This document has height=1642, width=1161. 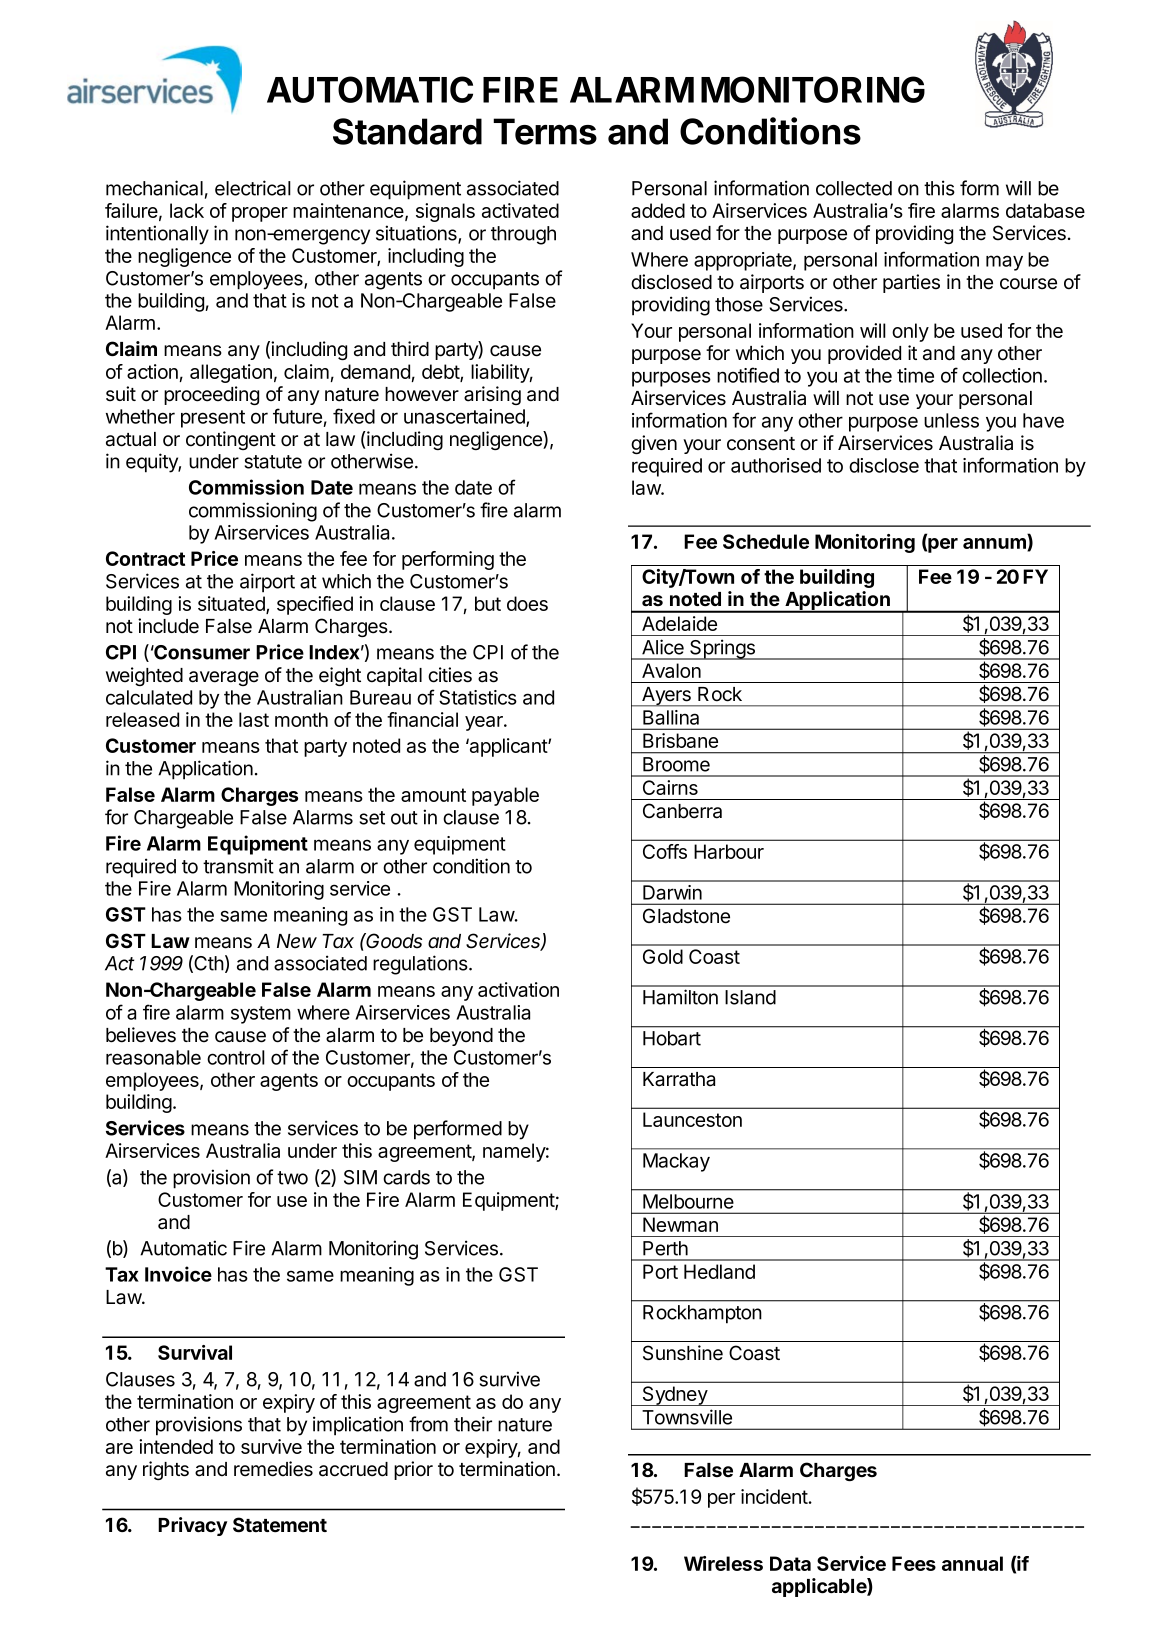 I want to click on statute, so click(x=273, y=462).
